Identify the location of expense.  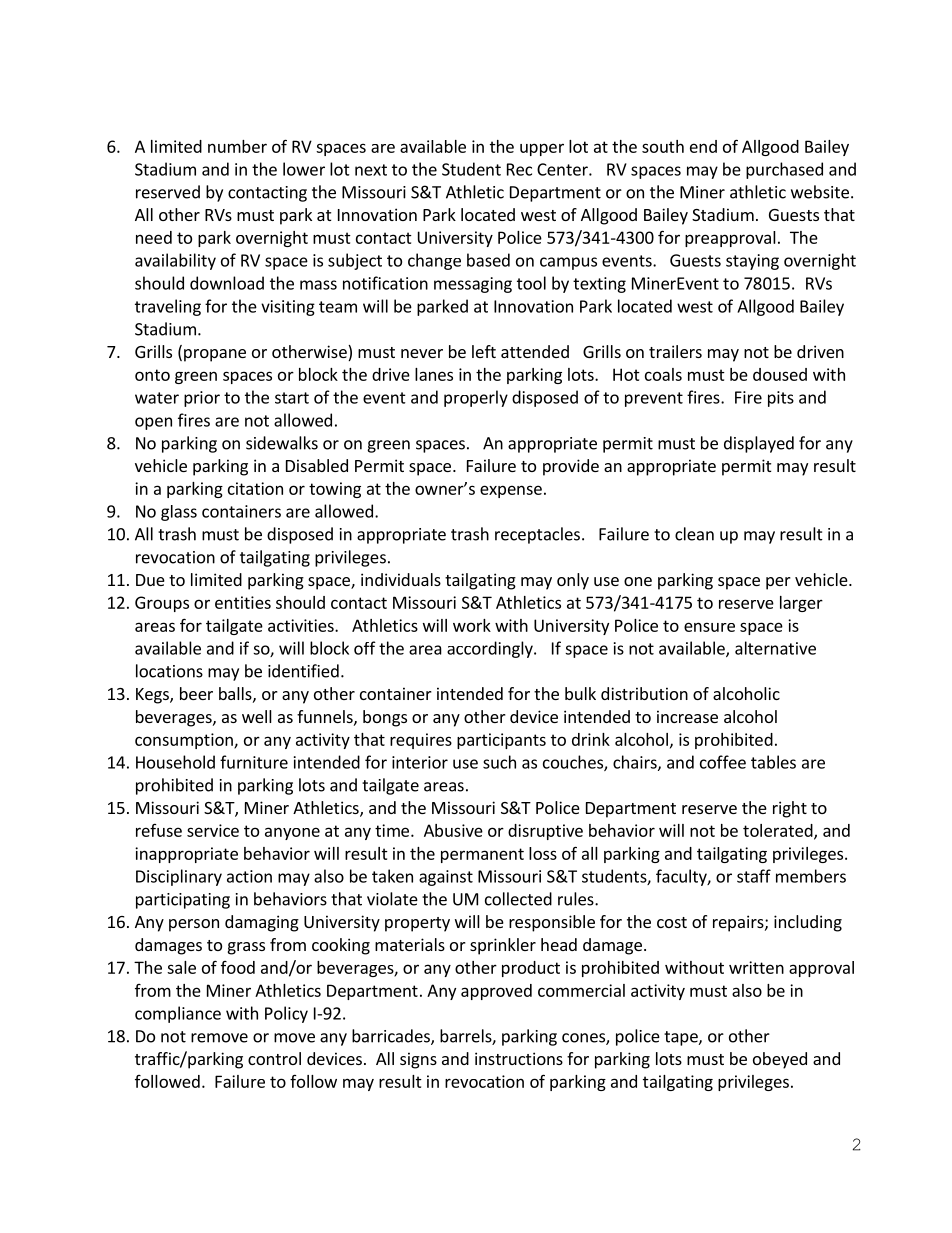
(511, 491).
